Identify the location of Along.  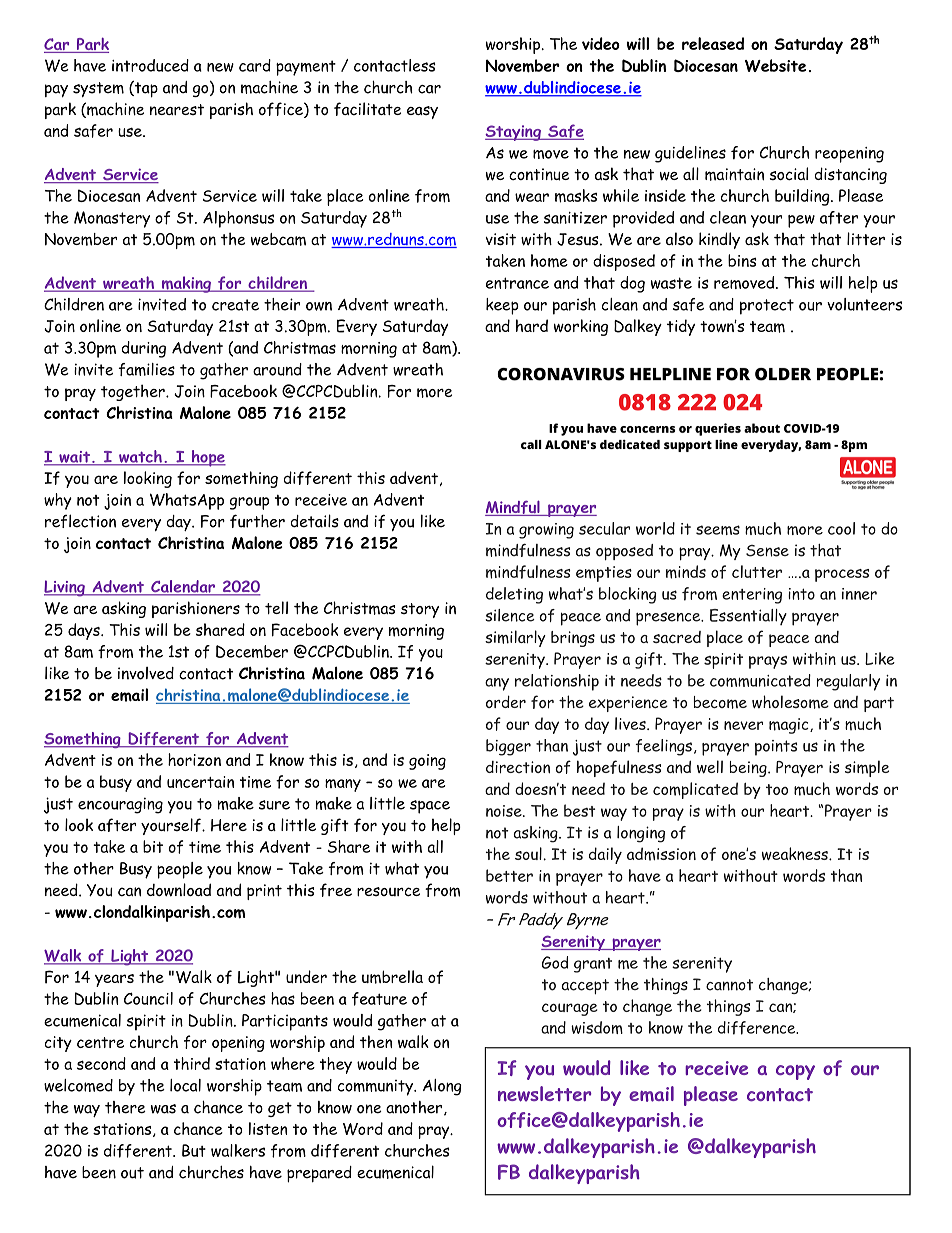
(442, 1087).
